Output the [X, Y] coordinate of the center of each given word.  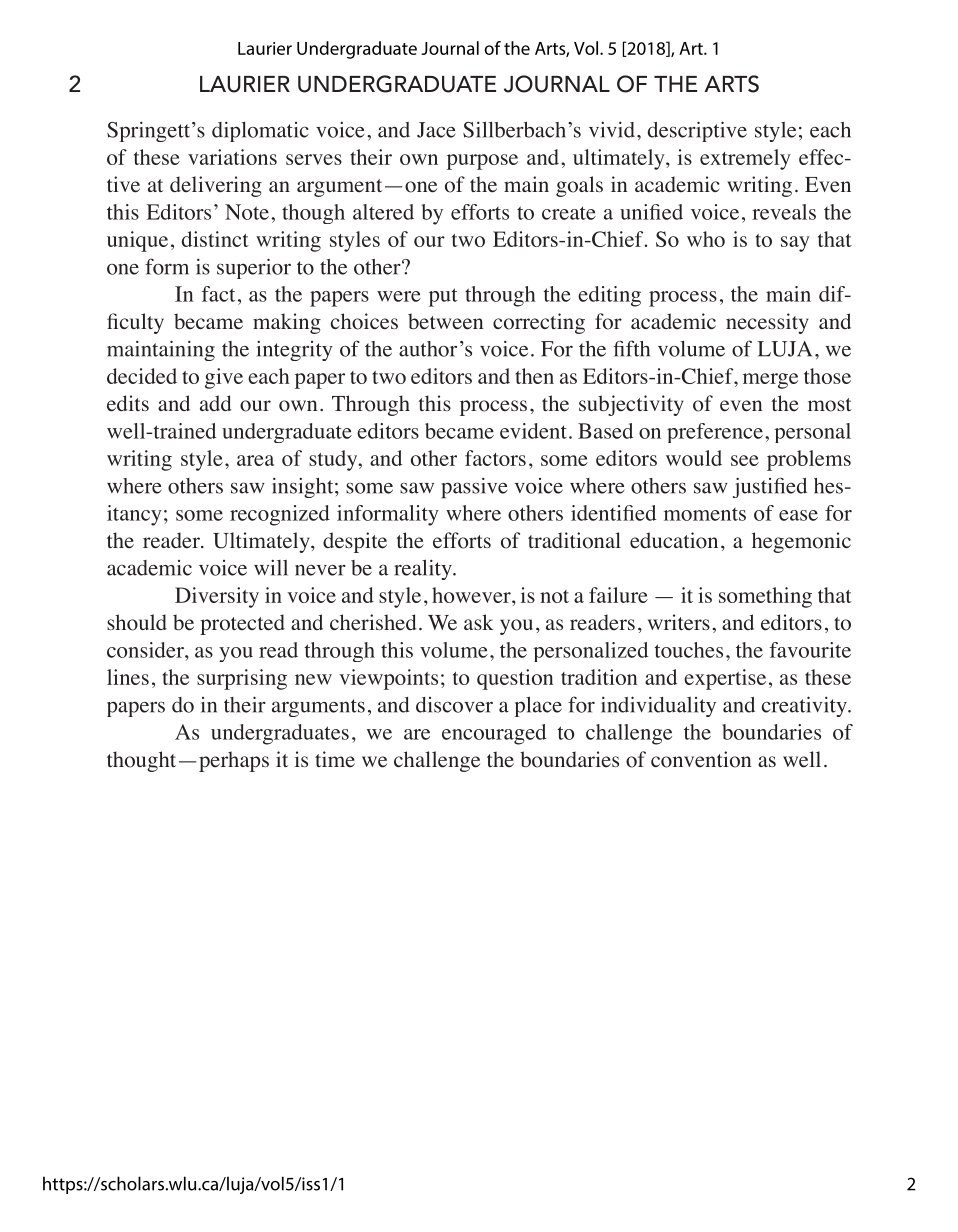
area [255, 460]
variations [232, 157]
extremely [745, 159]
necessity [767, 323]
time [335, 759]
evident [533, 431]
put [443, 297]
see [745, 460]
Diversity [217, 597]
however [472, 595]
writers [679, 622]
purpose [482, 162]
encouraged [494, 734]
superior [254, 268]
